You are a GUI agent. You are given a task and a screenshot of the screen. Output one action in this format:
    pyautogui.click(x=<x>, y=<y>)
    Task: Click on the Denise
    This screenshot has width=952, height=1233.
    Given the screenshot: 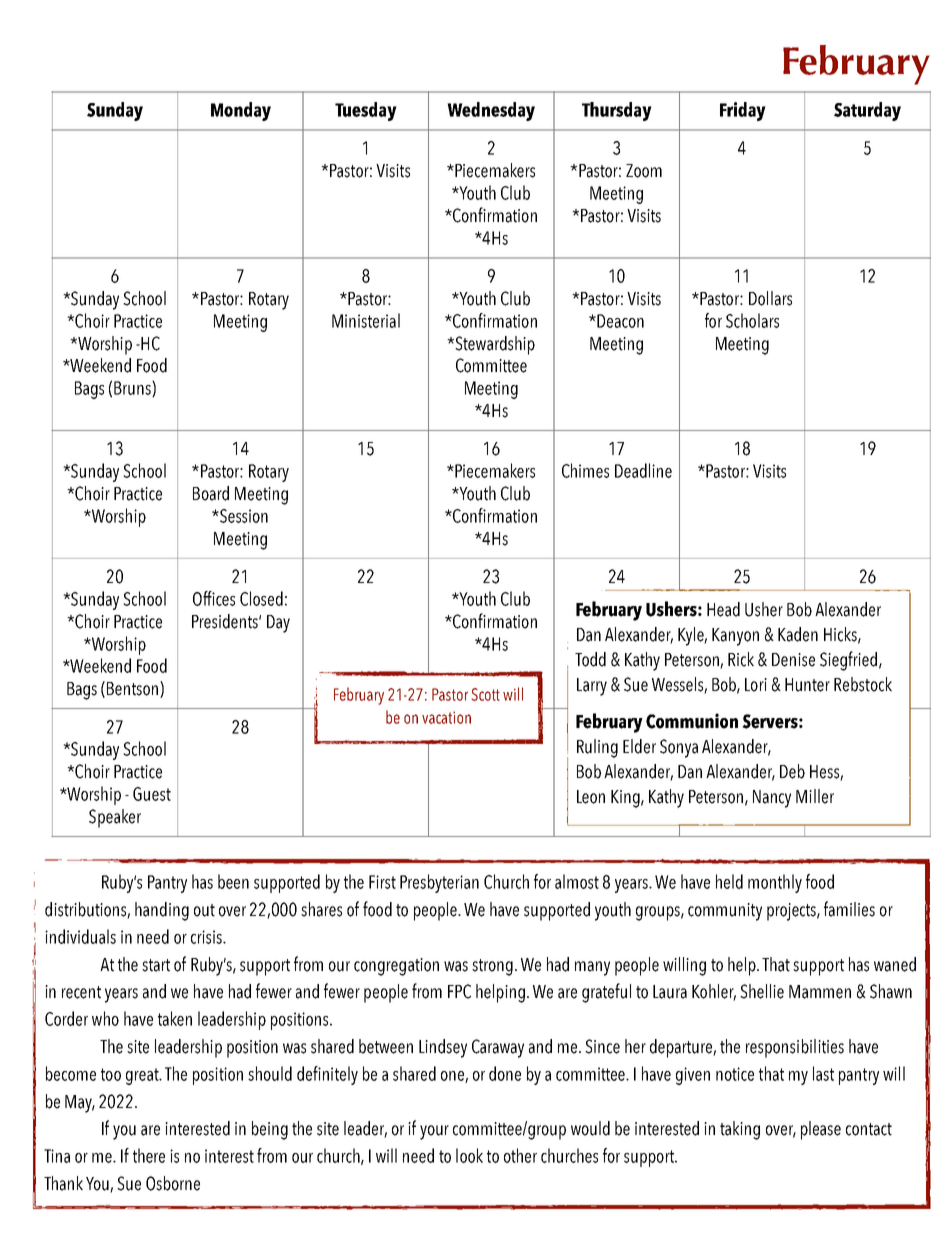 What is the action you would take?
    pyautogui.click(x=793, y=660)
